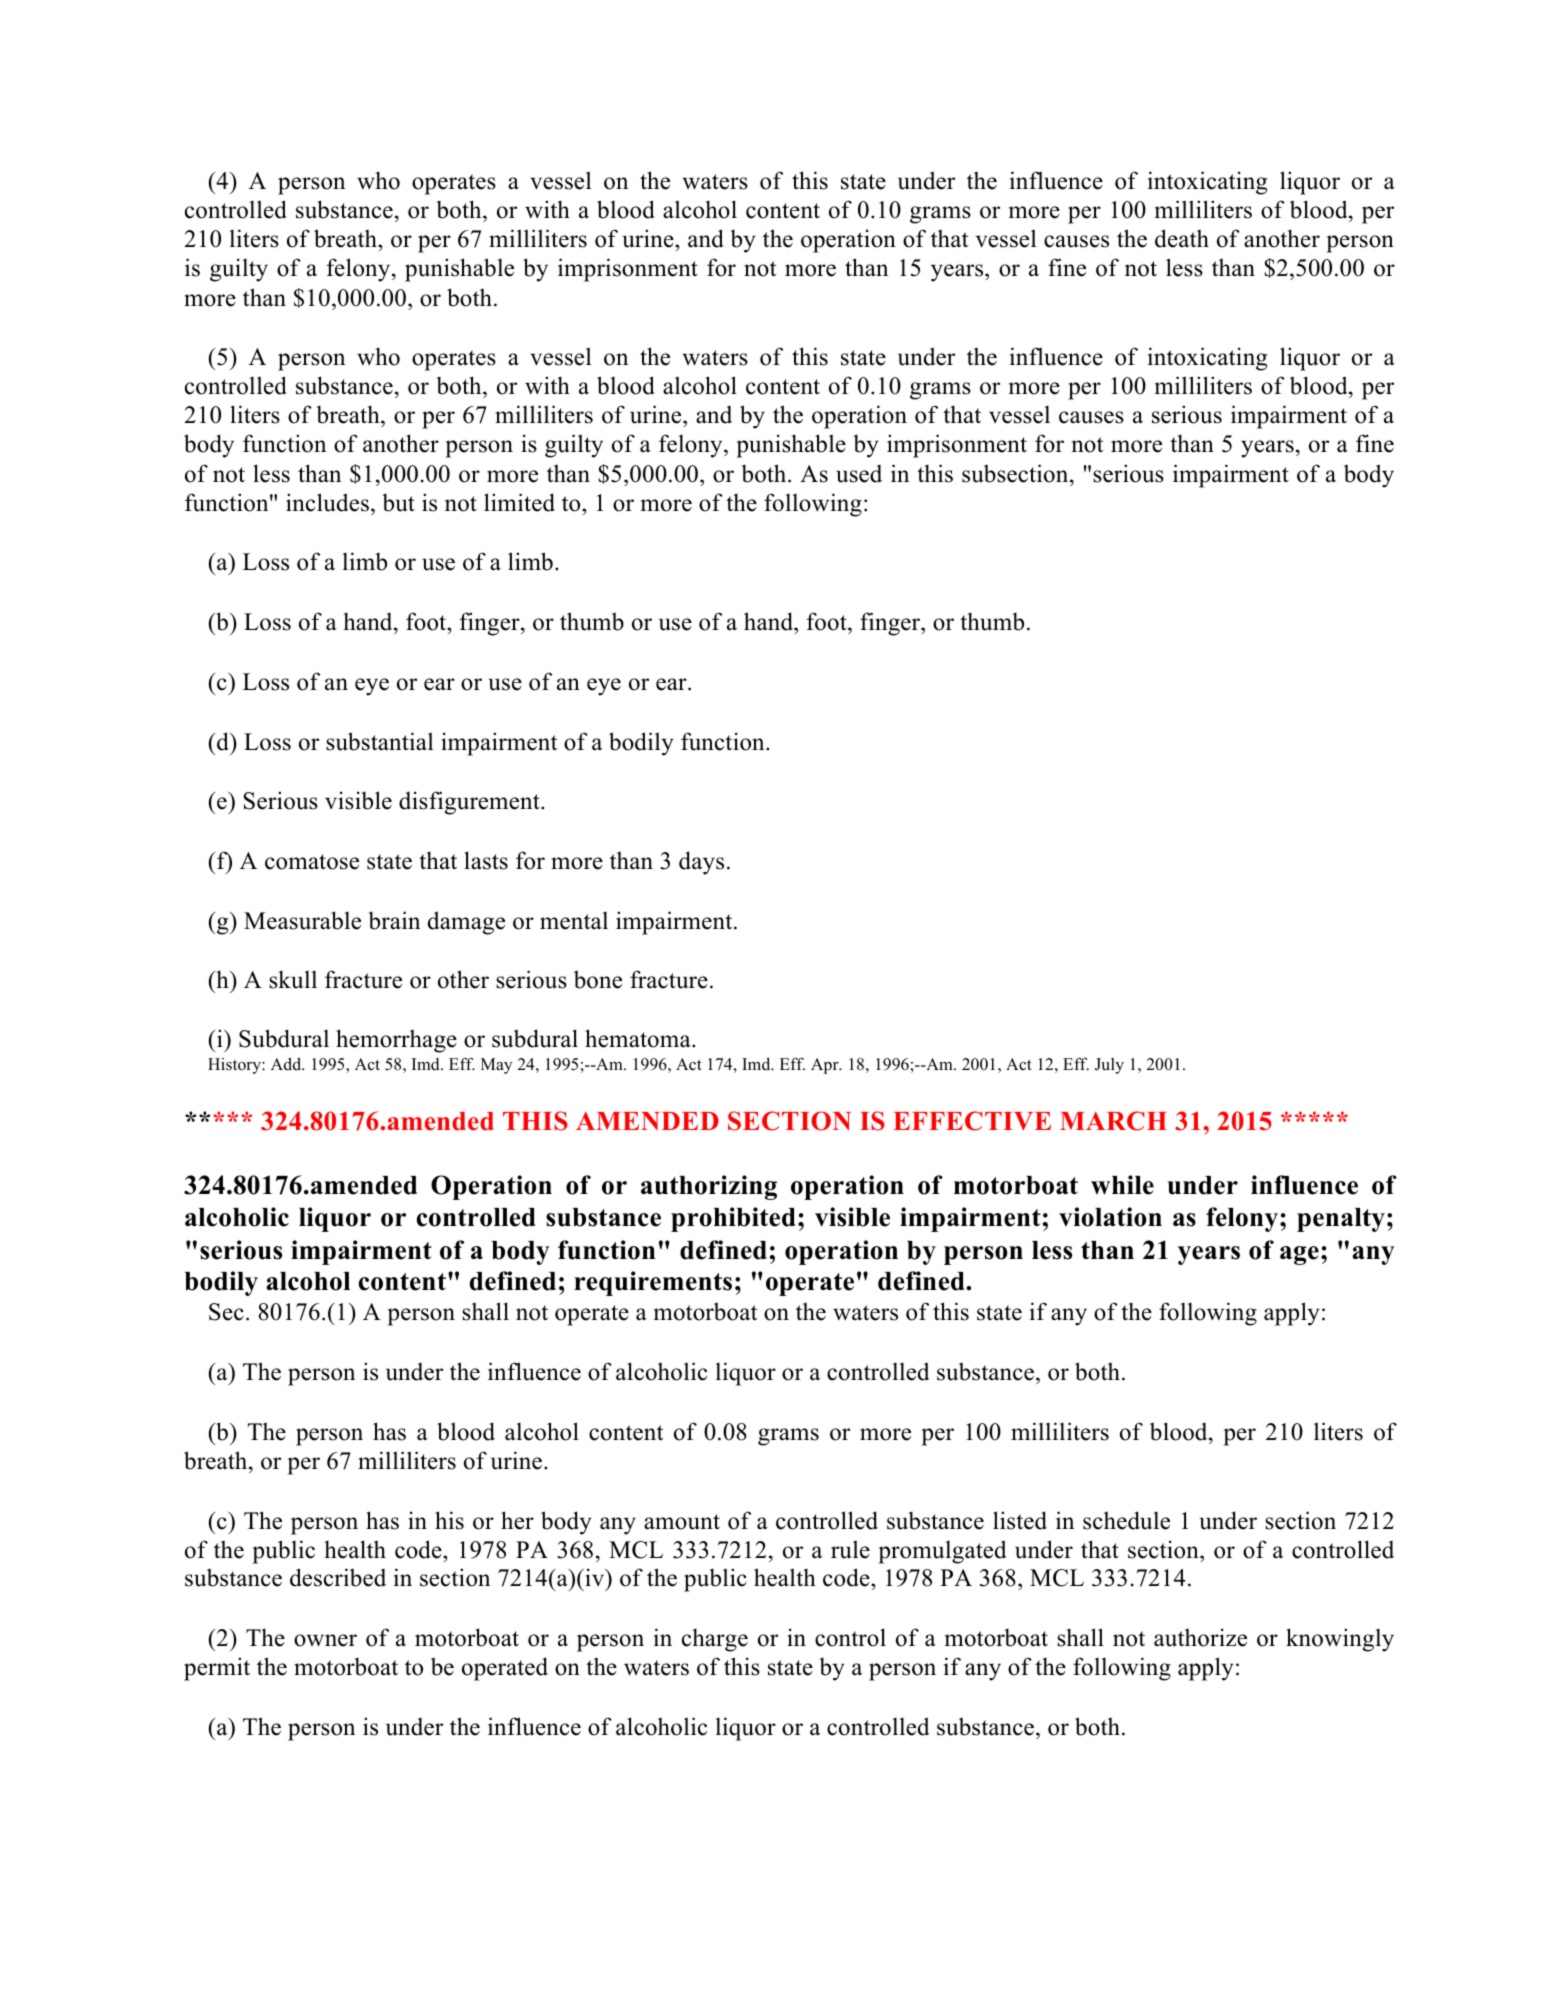 The image size is (1553, 2010). Describe the element at coordinates (394, 920) in the document. I see `brain` at that location.
